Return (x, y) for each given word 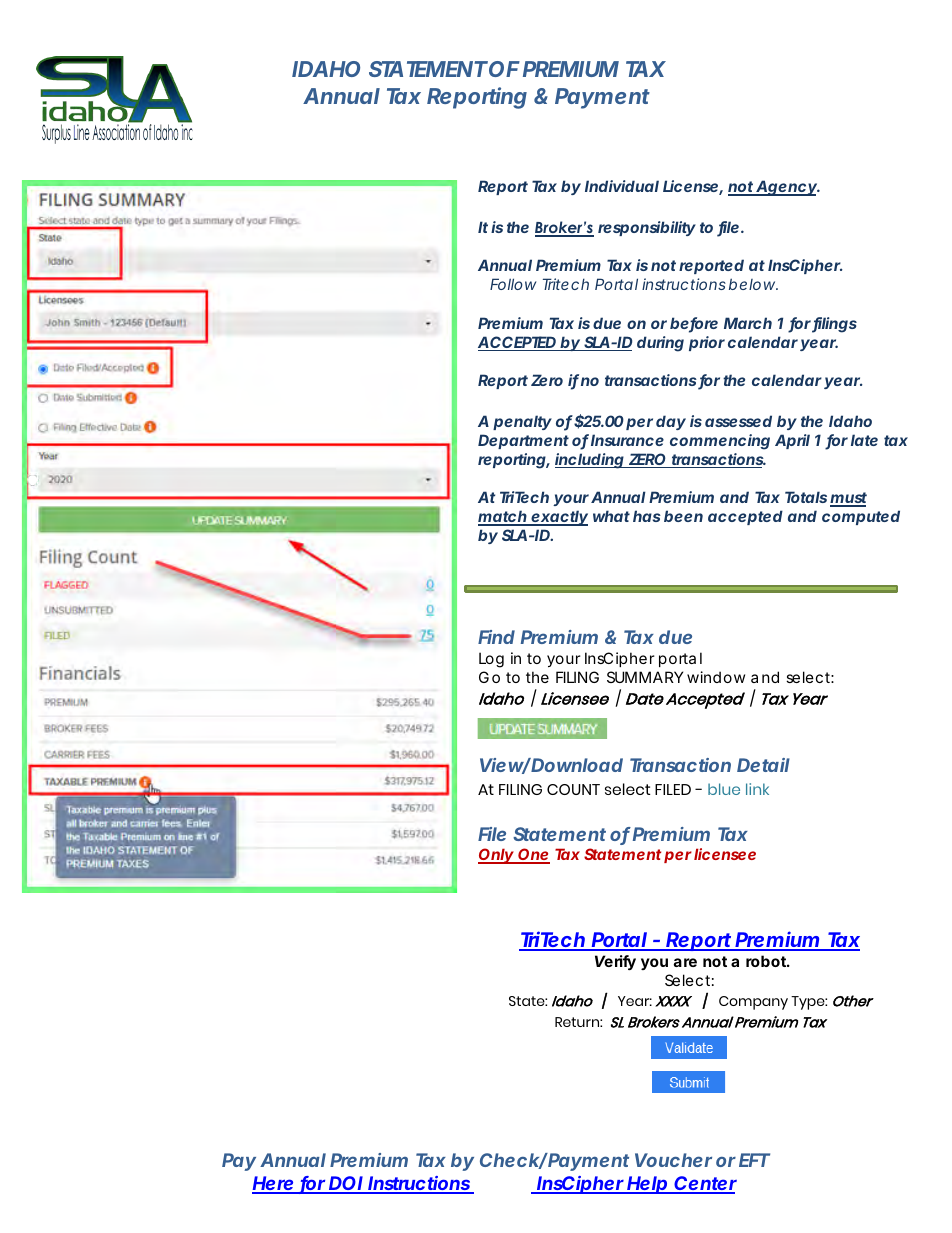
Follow (513, 284)
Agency (786, 188)
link (757, 789)
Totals (806, 497)
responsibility (647, 228)
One (533, 856)
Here (273, 1184)
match (503, 517)
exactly (558, 518)
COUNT (573, 789)
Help (647, 1185)
